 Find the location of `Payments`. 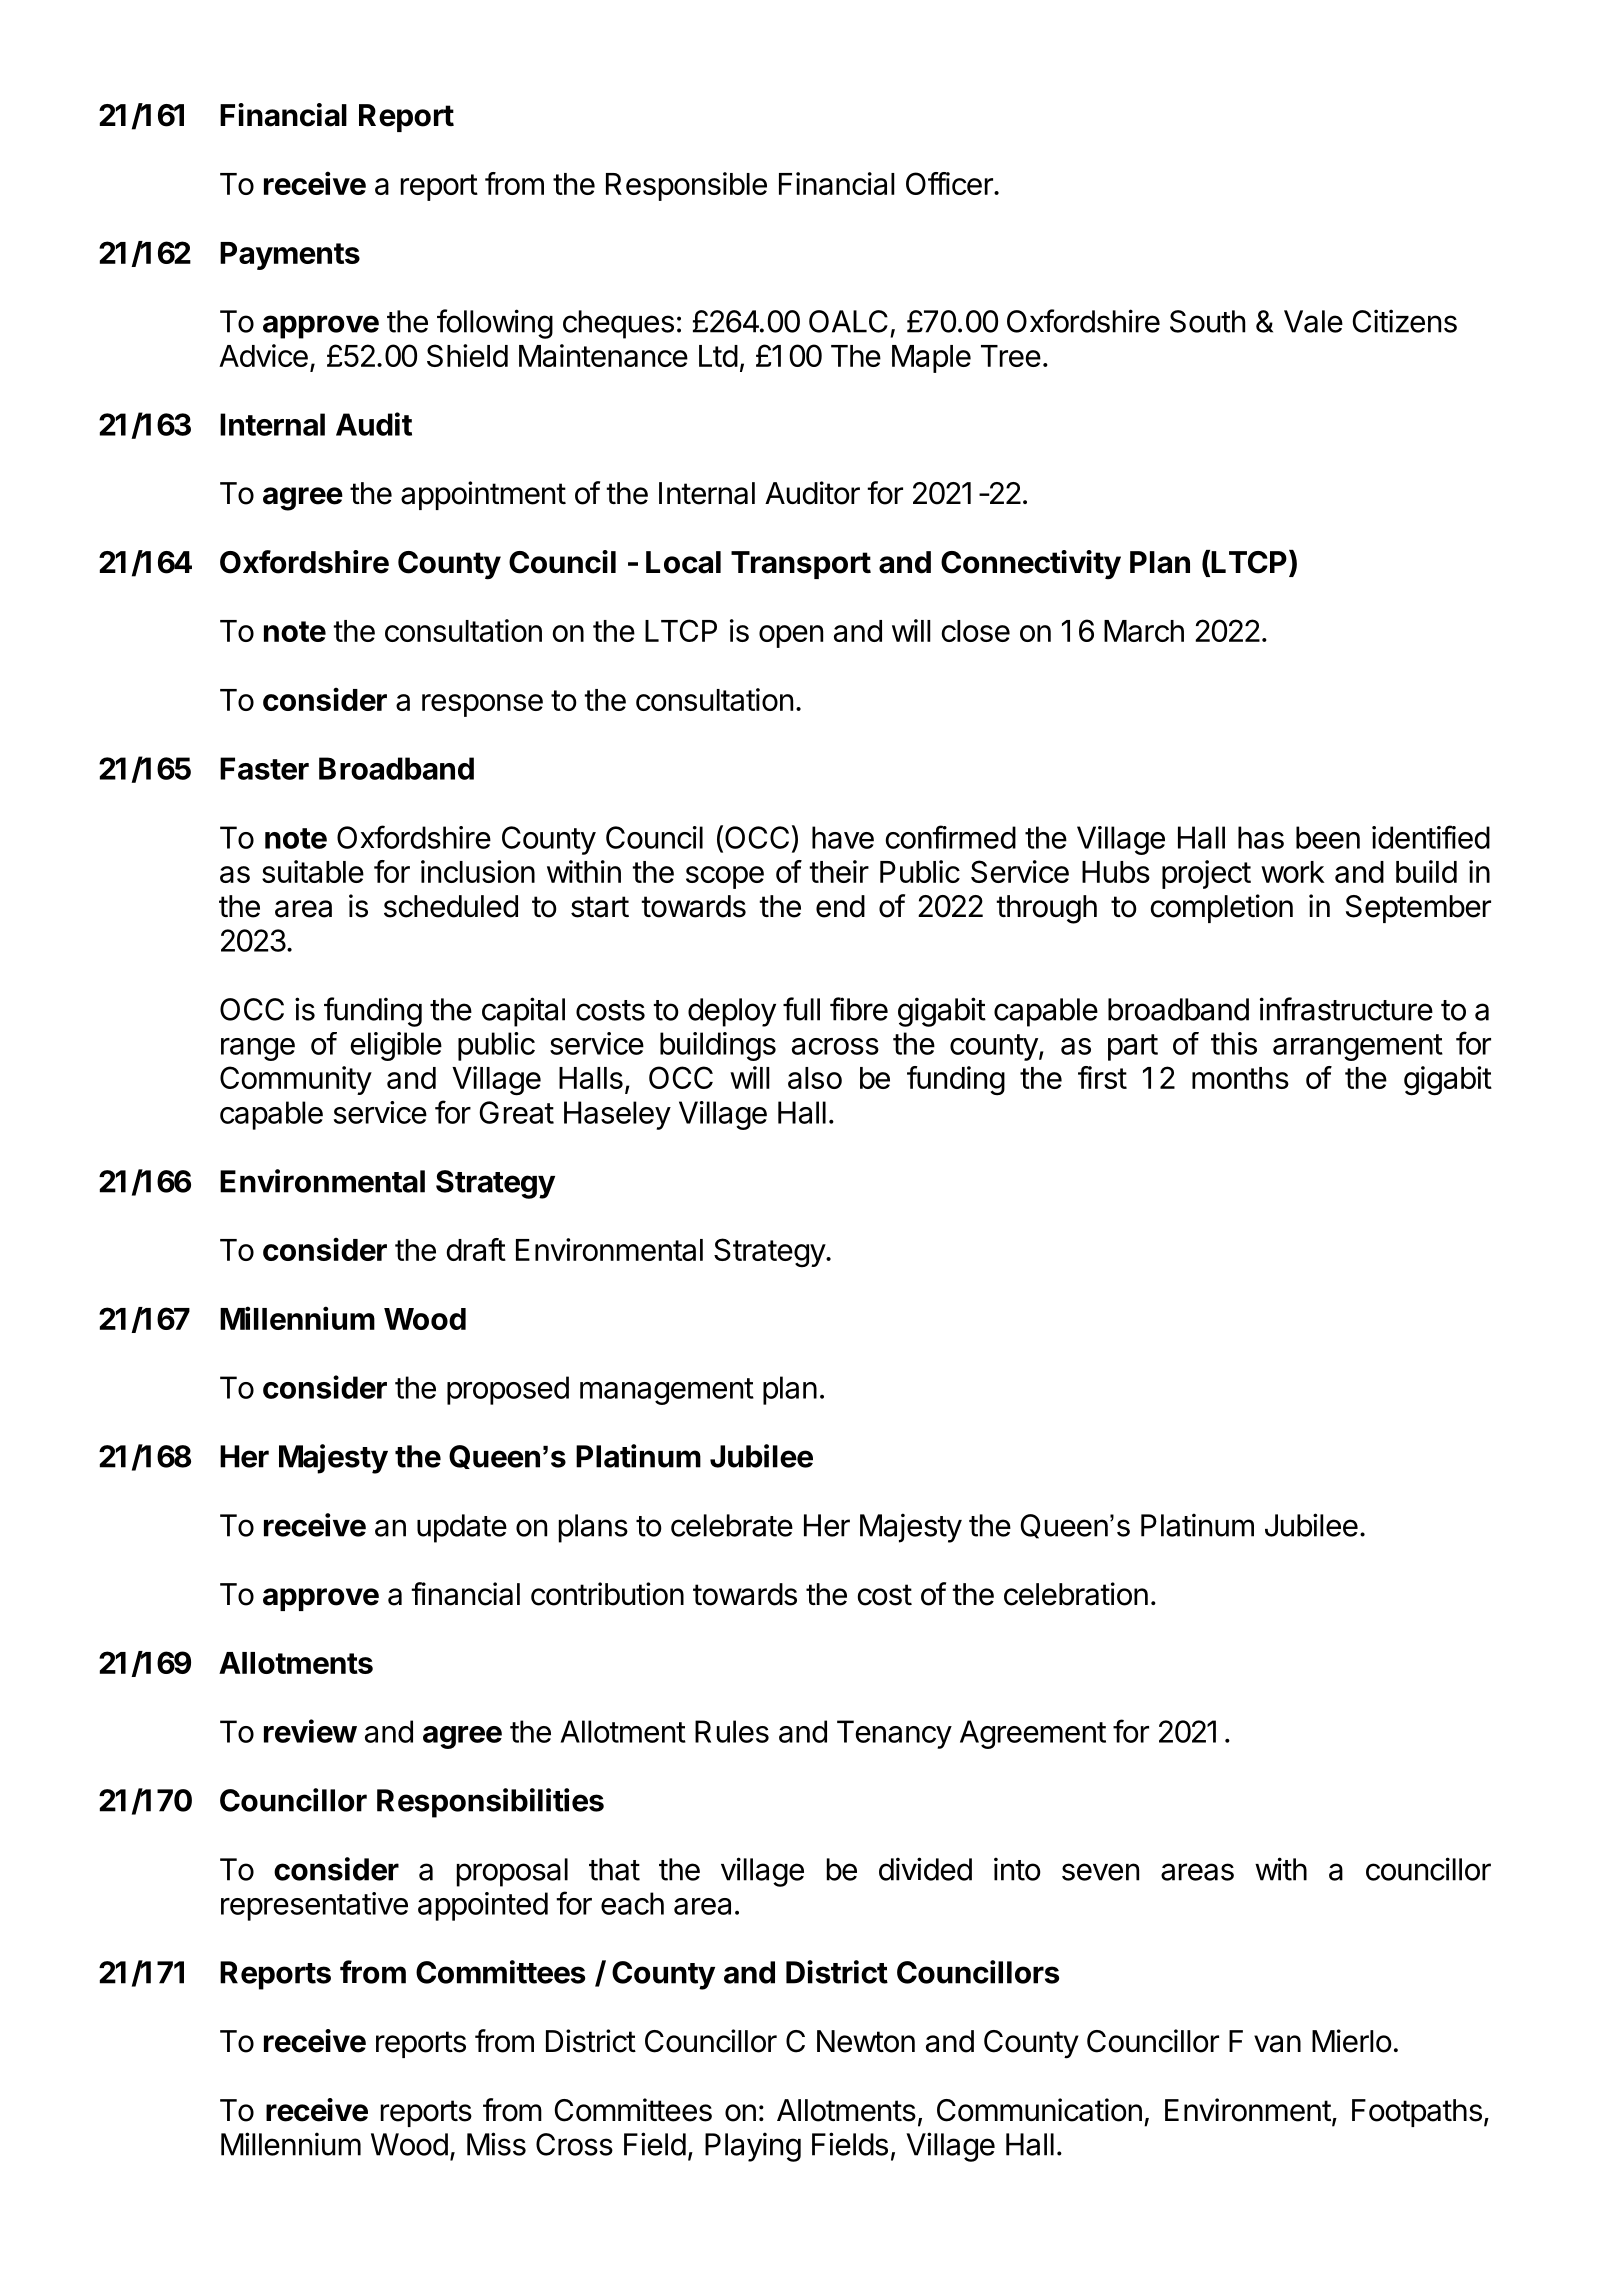

Payments is located at coordinates (290, 256).
